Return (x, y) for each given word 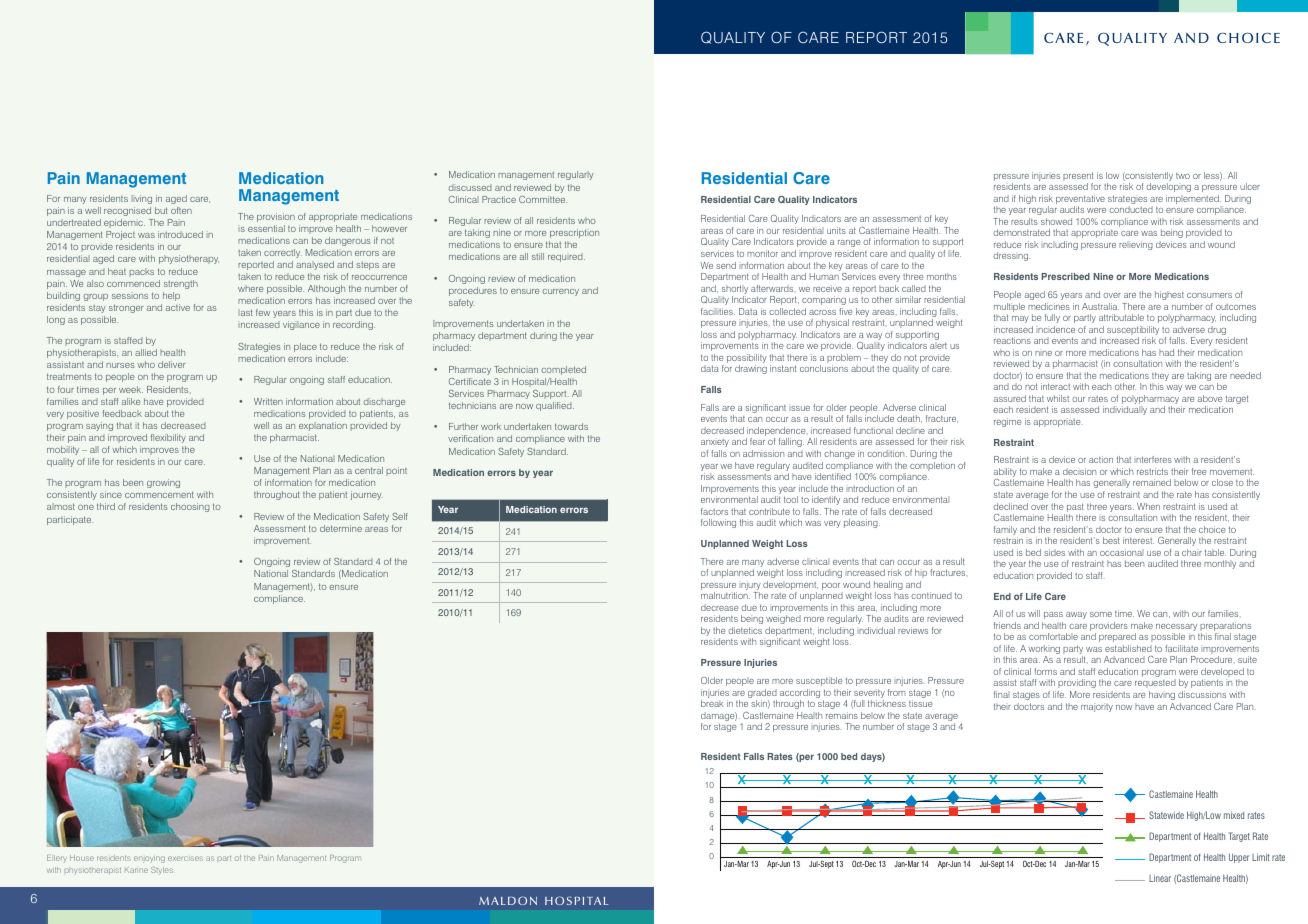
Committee (543, 199)
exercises (185, 858)
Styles (163, 871)
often (181, 210)
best (1111, 540)
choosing (190, 507)
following (718, 523)
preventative (1080, 201)
